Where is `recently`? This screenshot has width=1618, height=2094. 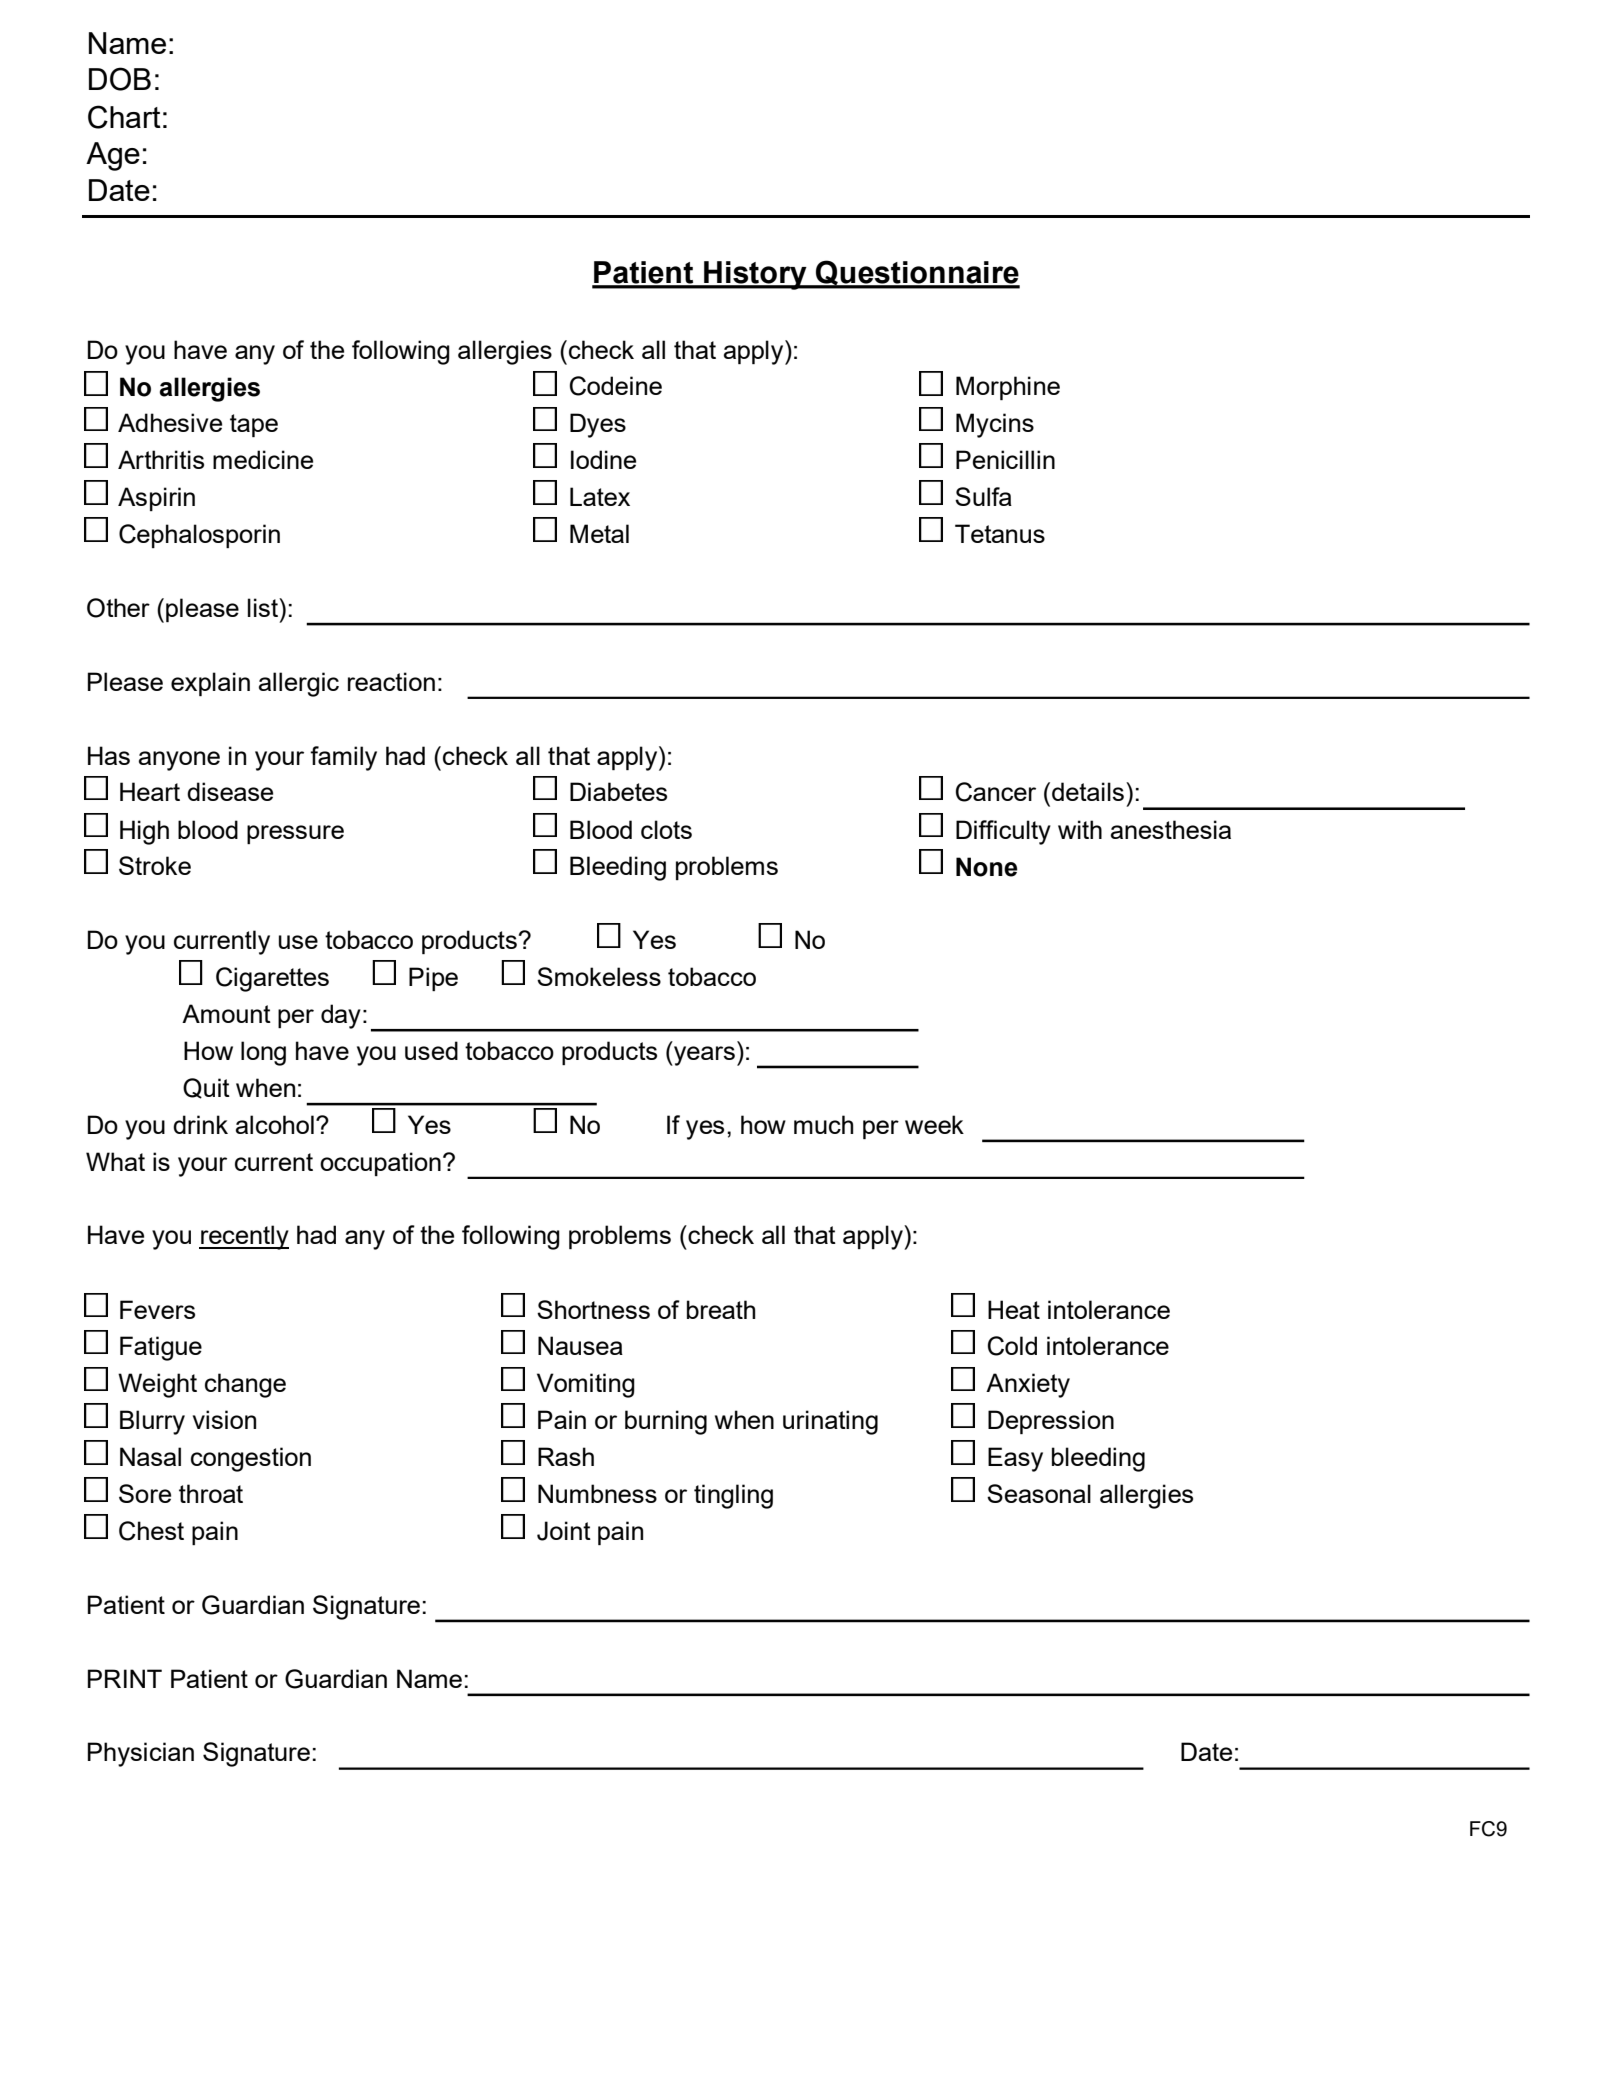
recently is located at coordinates (244, 1237).
